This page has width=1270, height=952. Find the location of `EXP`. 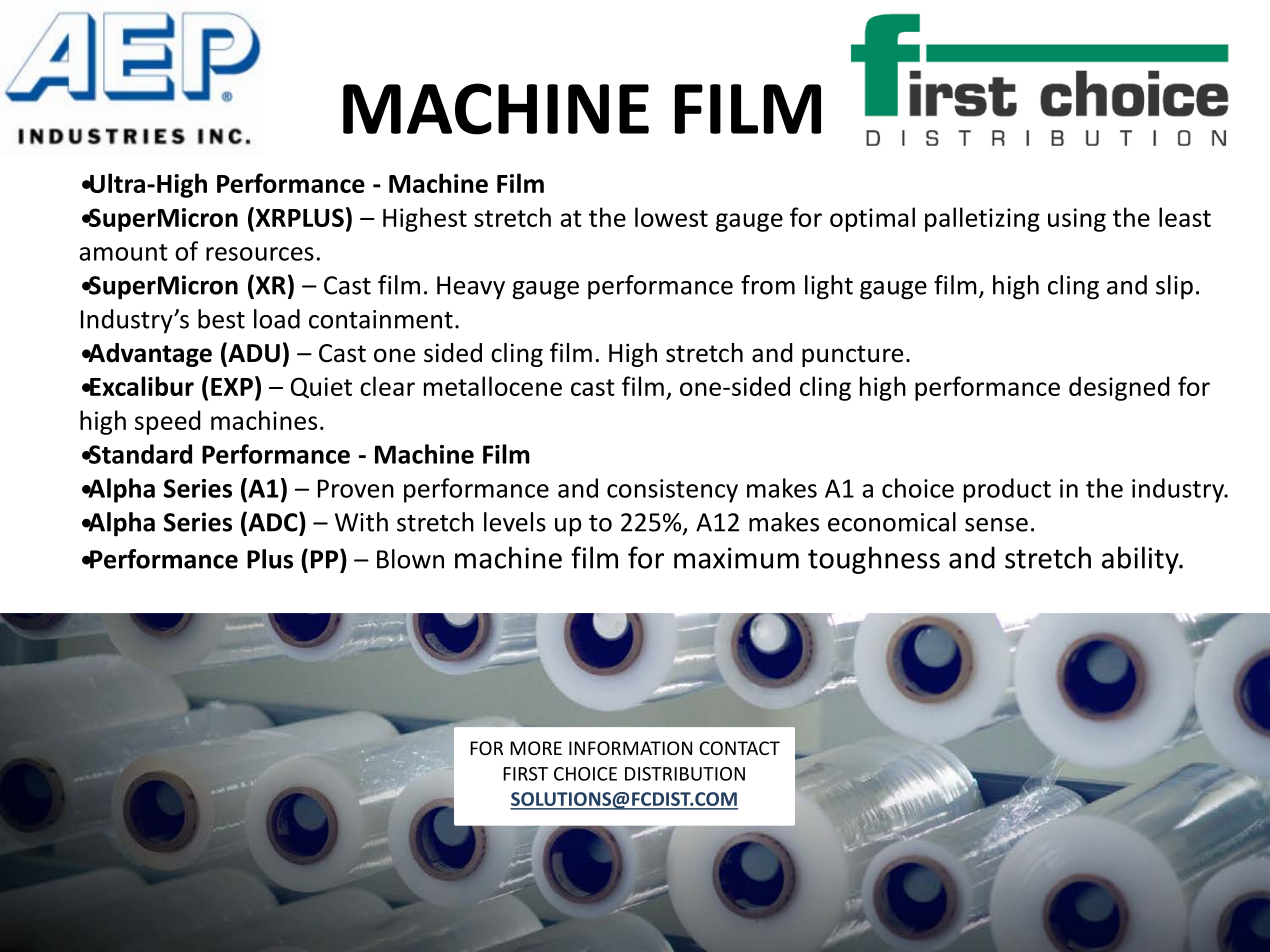

EXP is located at coordinates (232, 387).
